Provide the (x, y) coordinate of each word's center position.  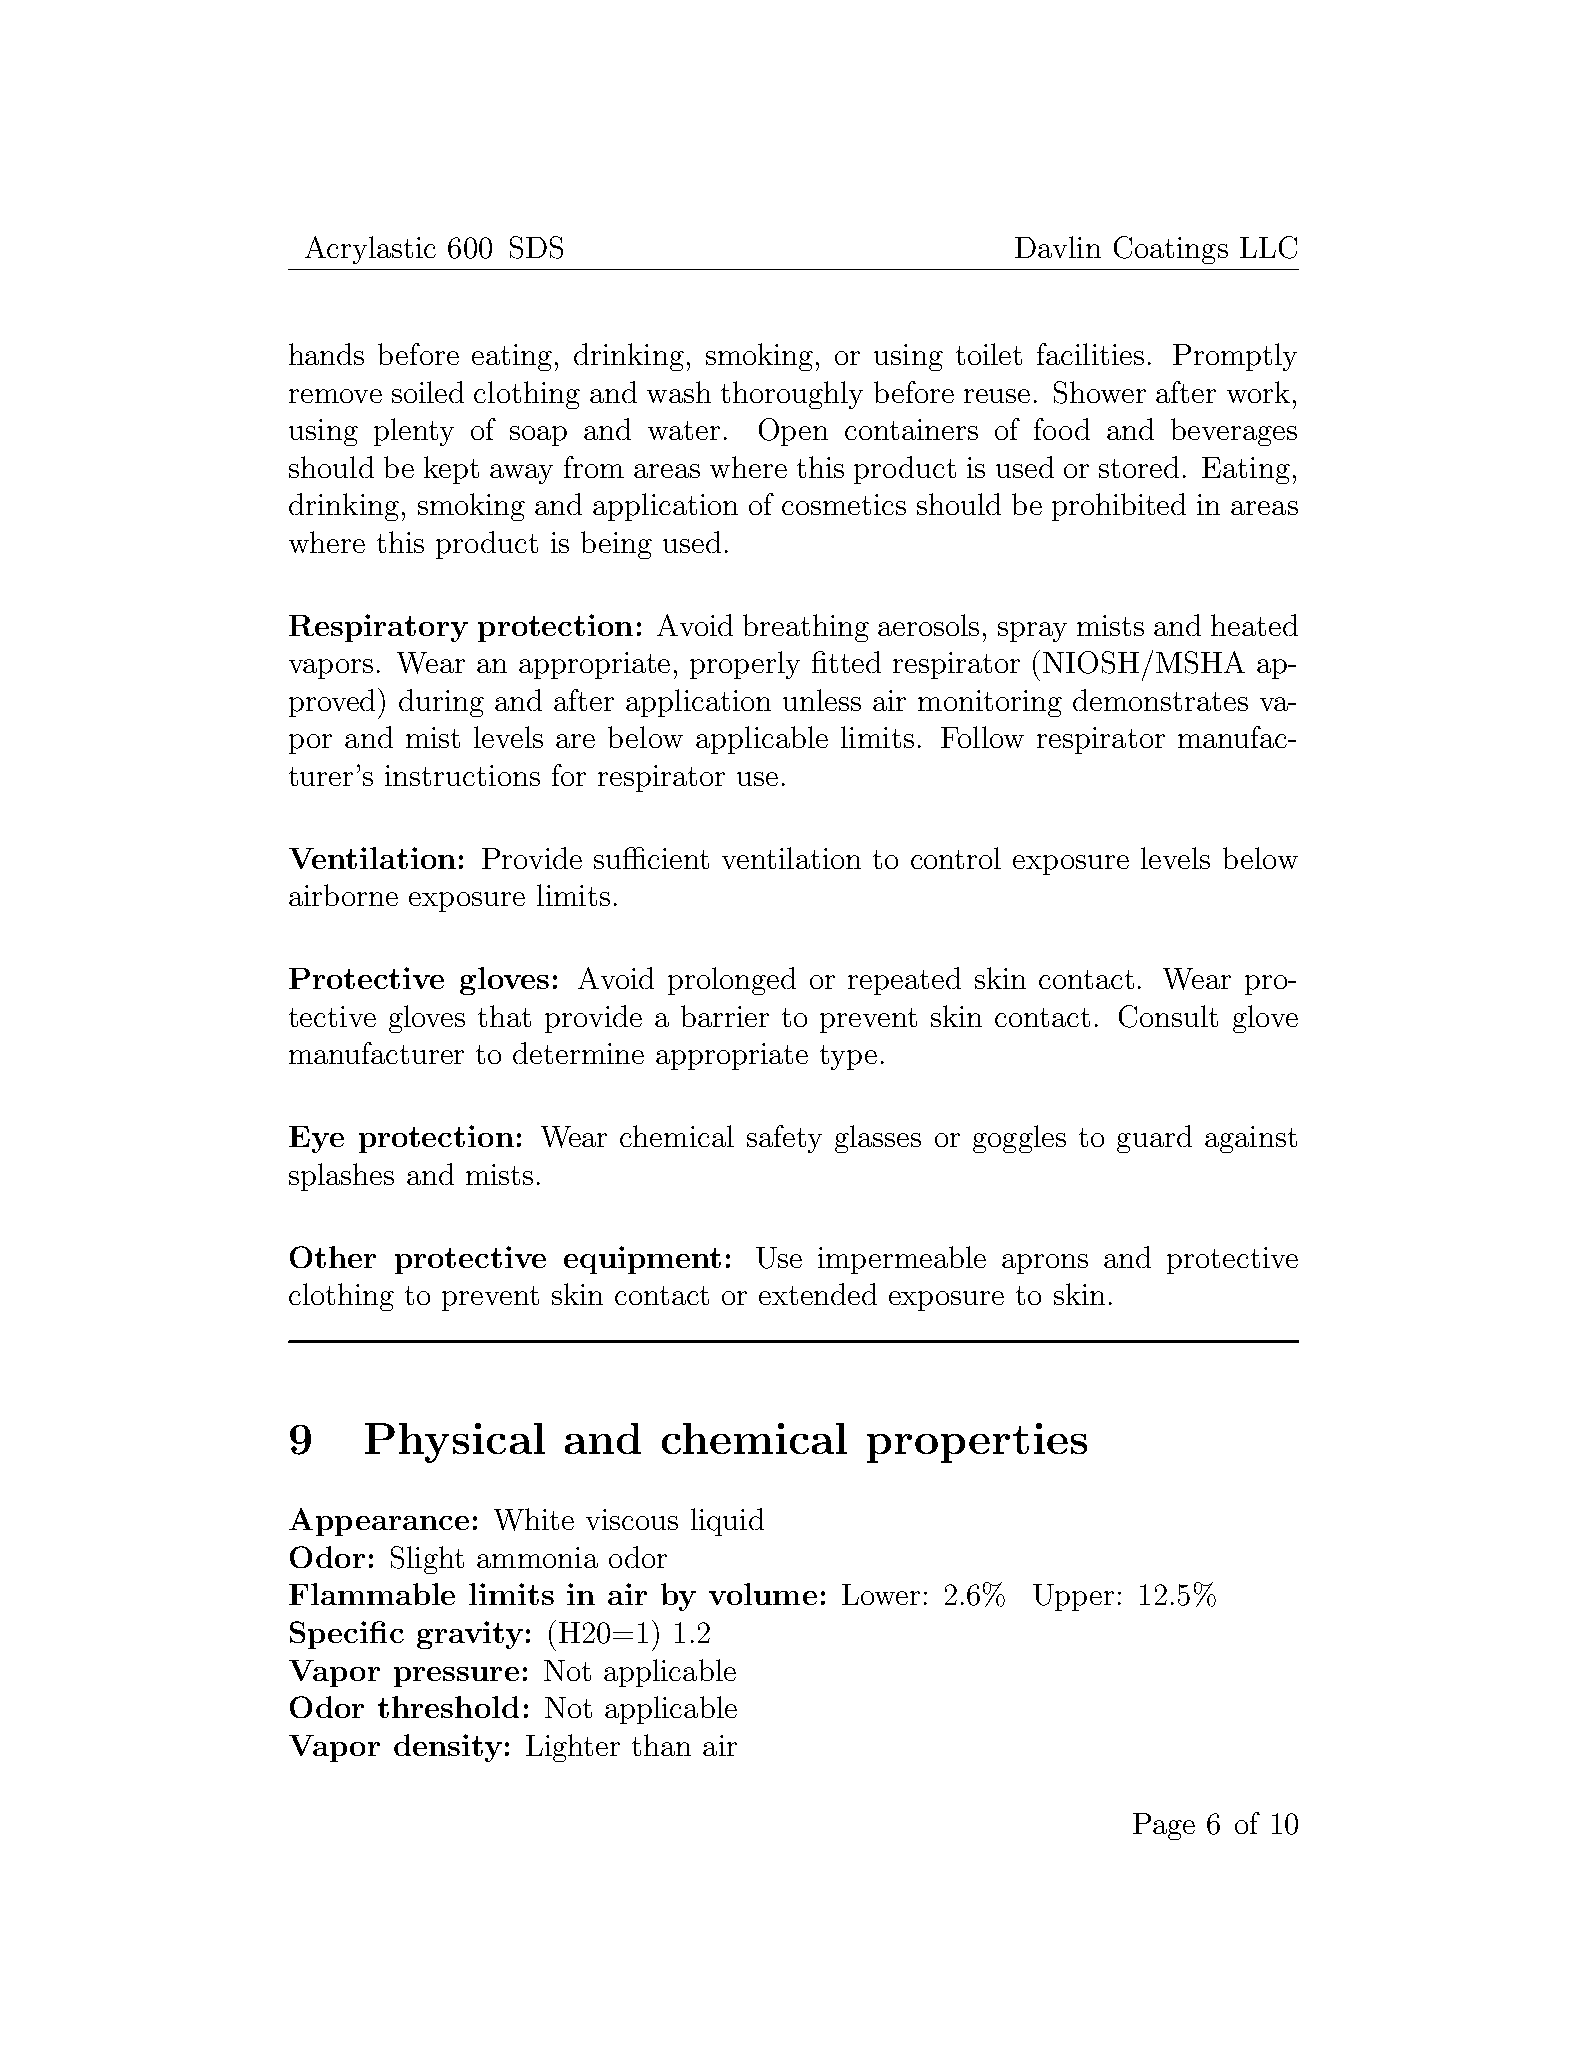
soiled (428, 392)
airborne (343, 895)
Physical (455, 1443)
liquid (727, 1522)
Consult (1168, 1016)
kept (451, 470)
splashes (341, 1177)
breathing (806, 628)
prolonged (732, 981)
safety (784, 1139)
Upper (1073, 1597)
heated (1254, 625)
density (448, 1748)
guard (1154, 1139)
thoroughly (792, 395)
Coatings (1171, 250)
